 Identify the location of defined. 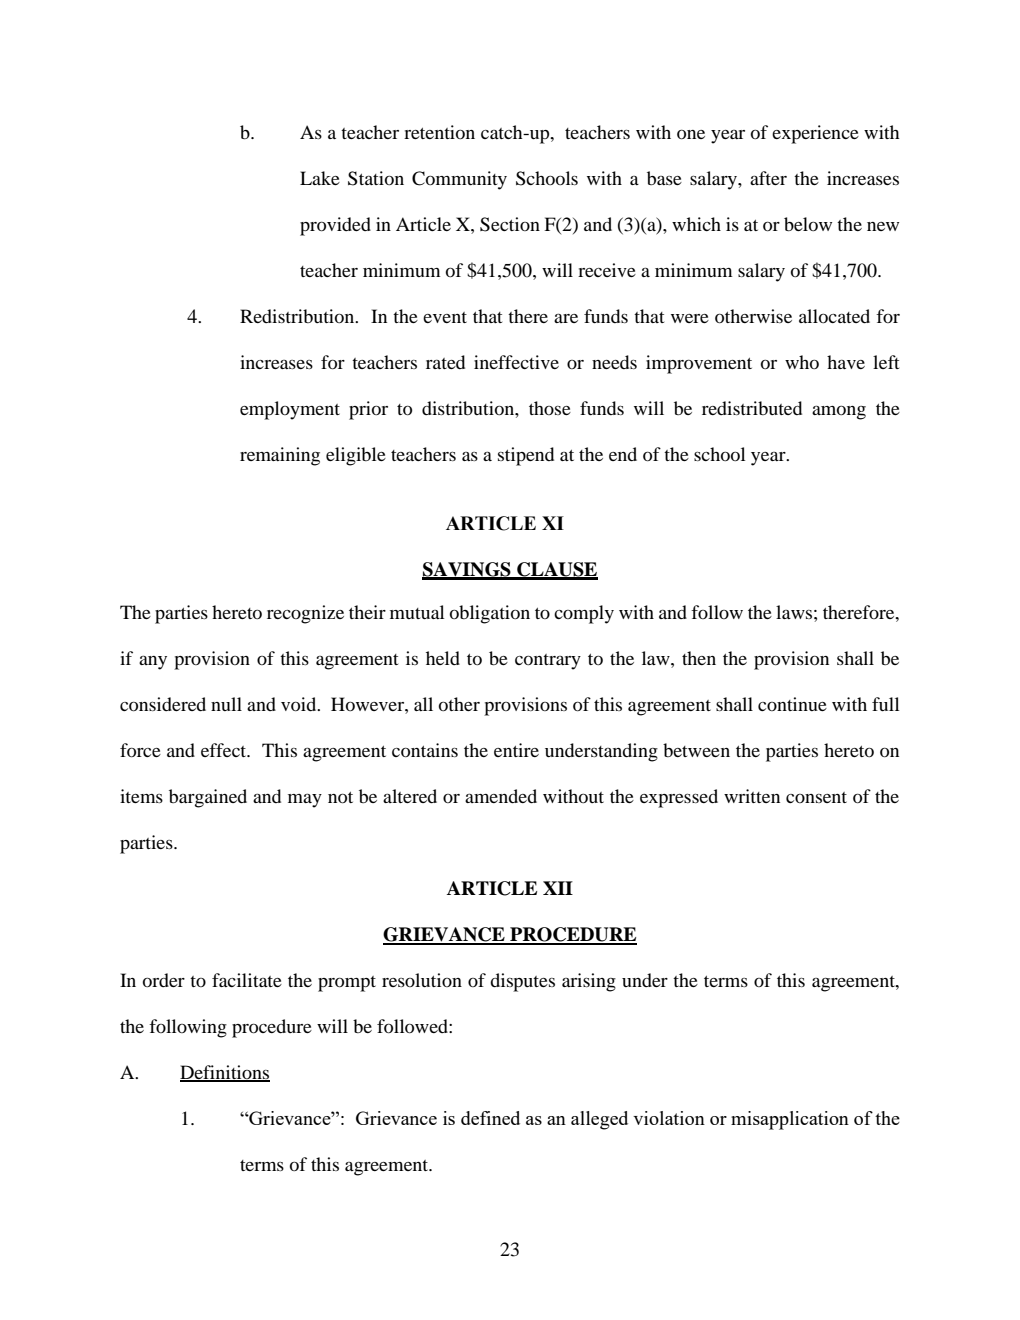
(490, 1118).
